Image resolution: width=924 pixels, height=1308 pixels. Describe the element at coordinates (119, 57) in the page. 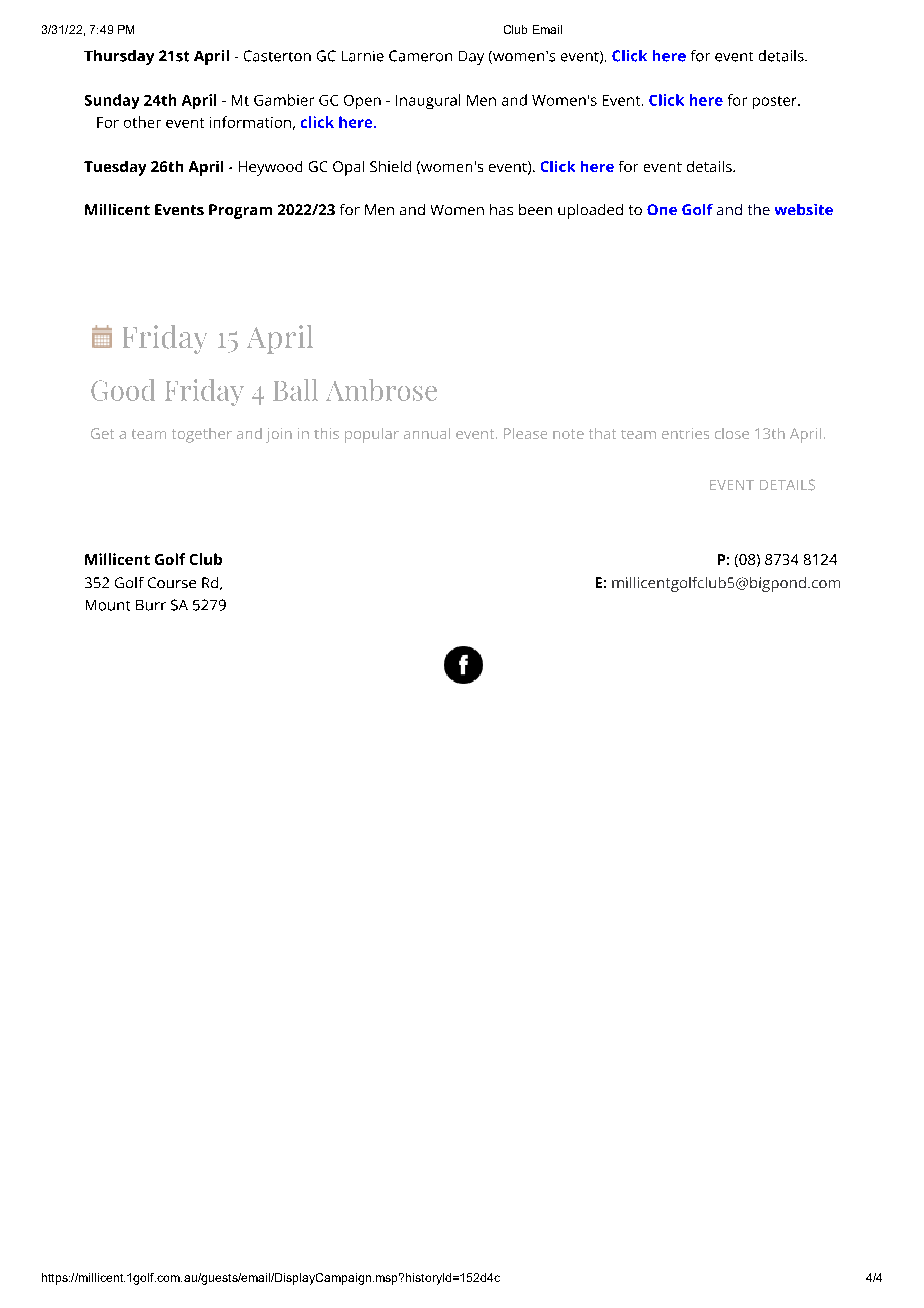

I see `Thursday` at that location.
